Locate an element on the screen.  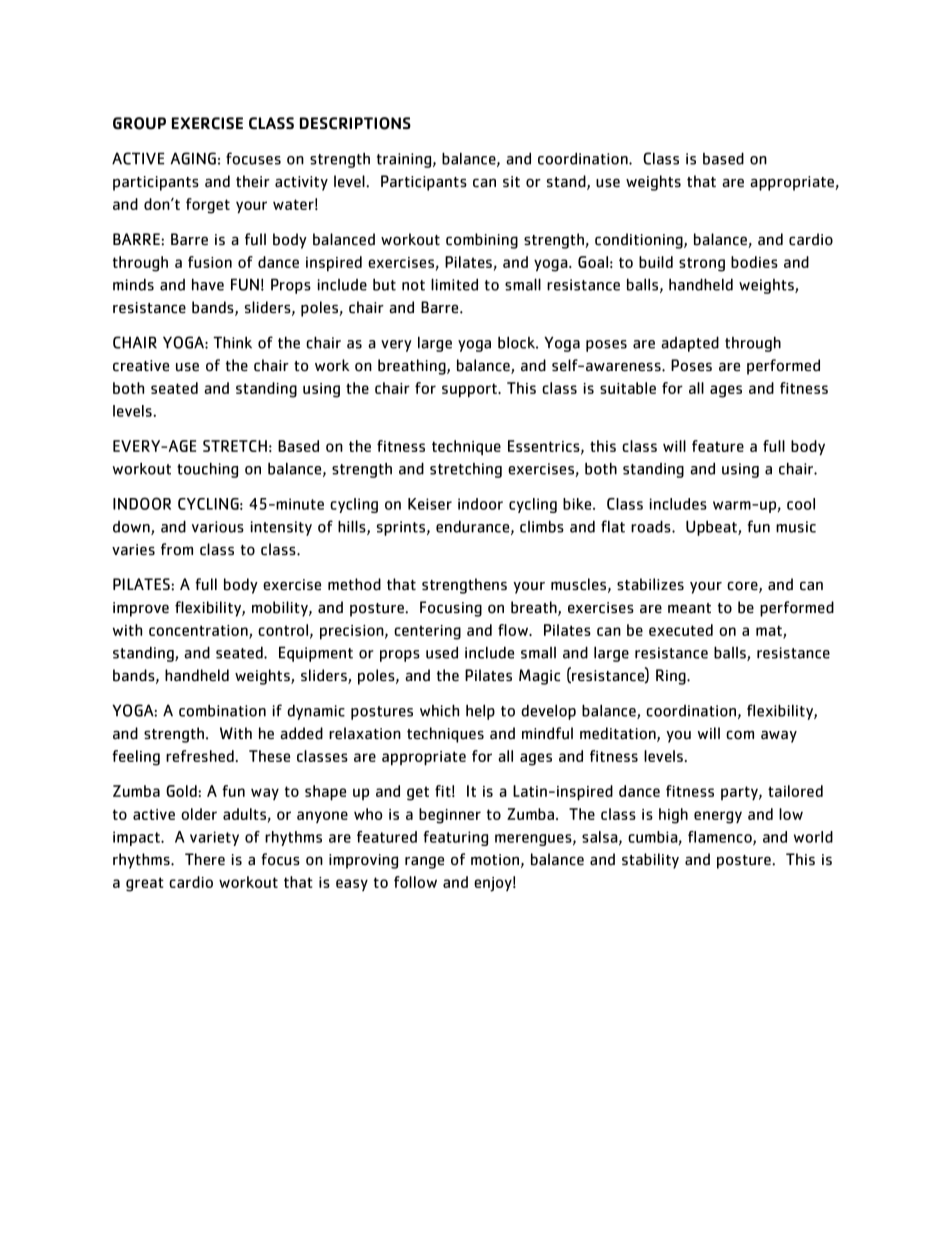
AGING is located at coordinates (193, 158).
